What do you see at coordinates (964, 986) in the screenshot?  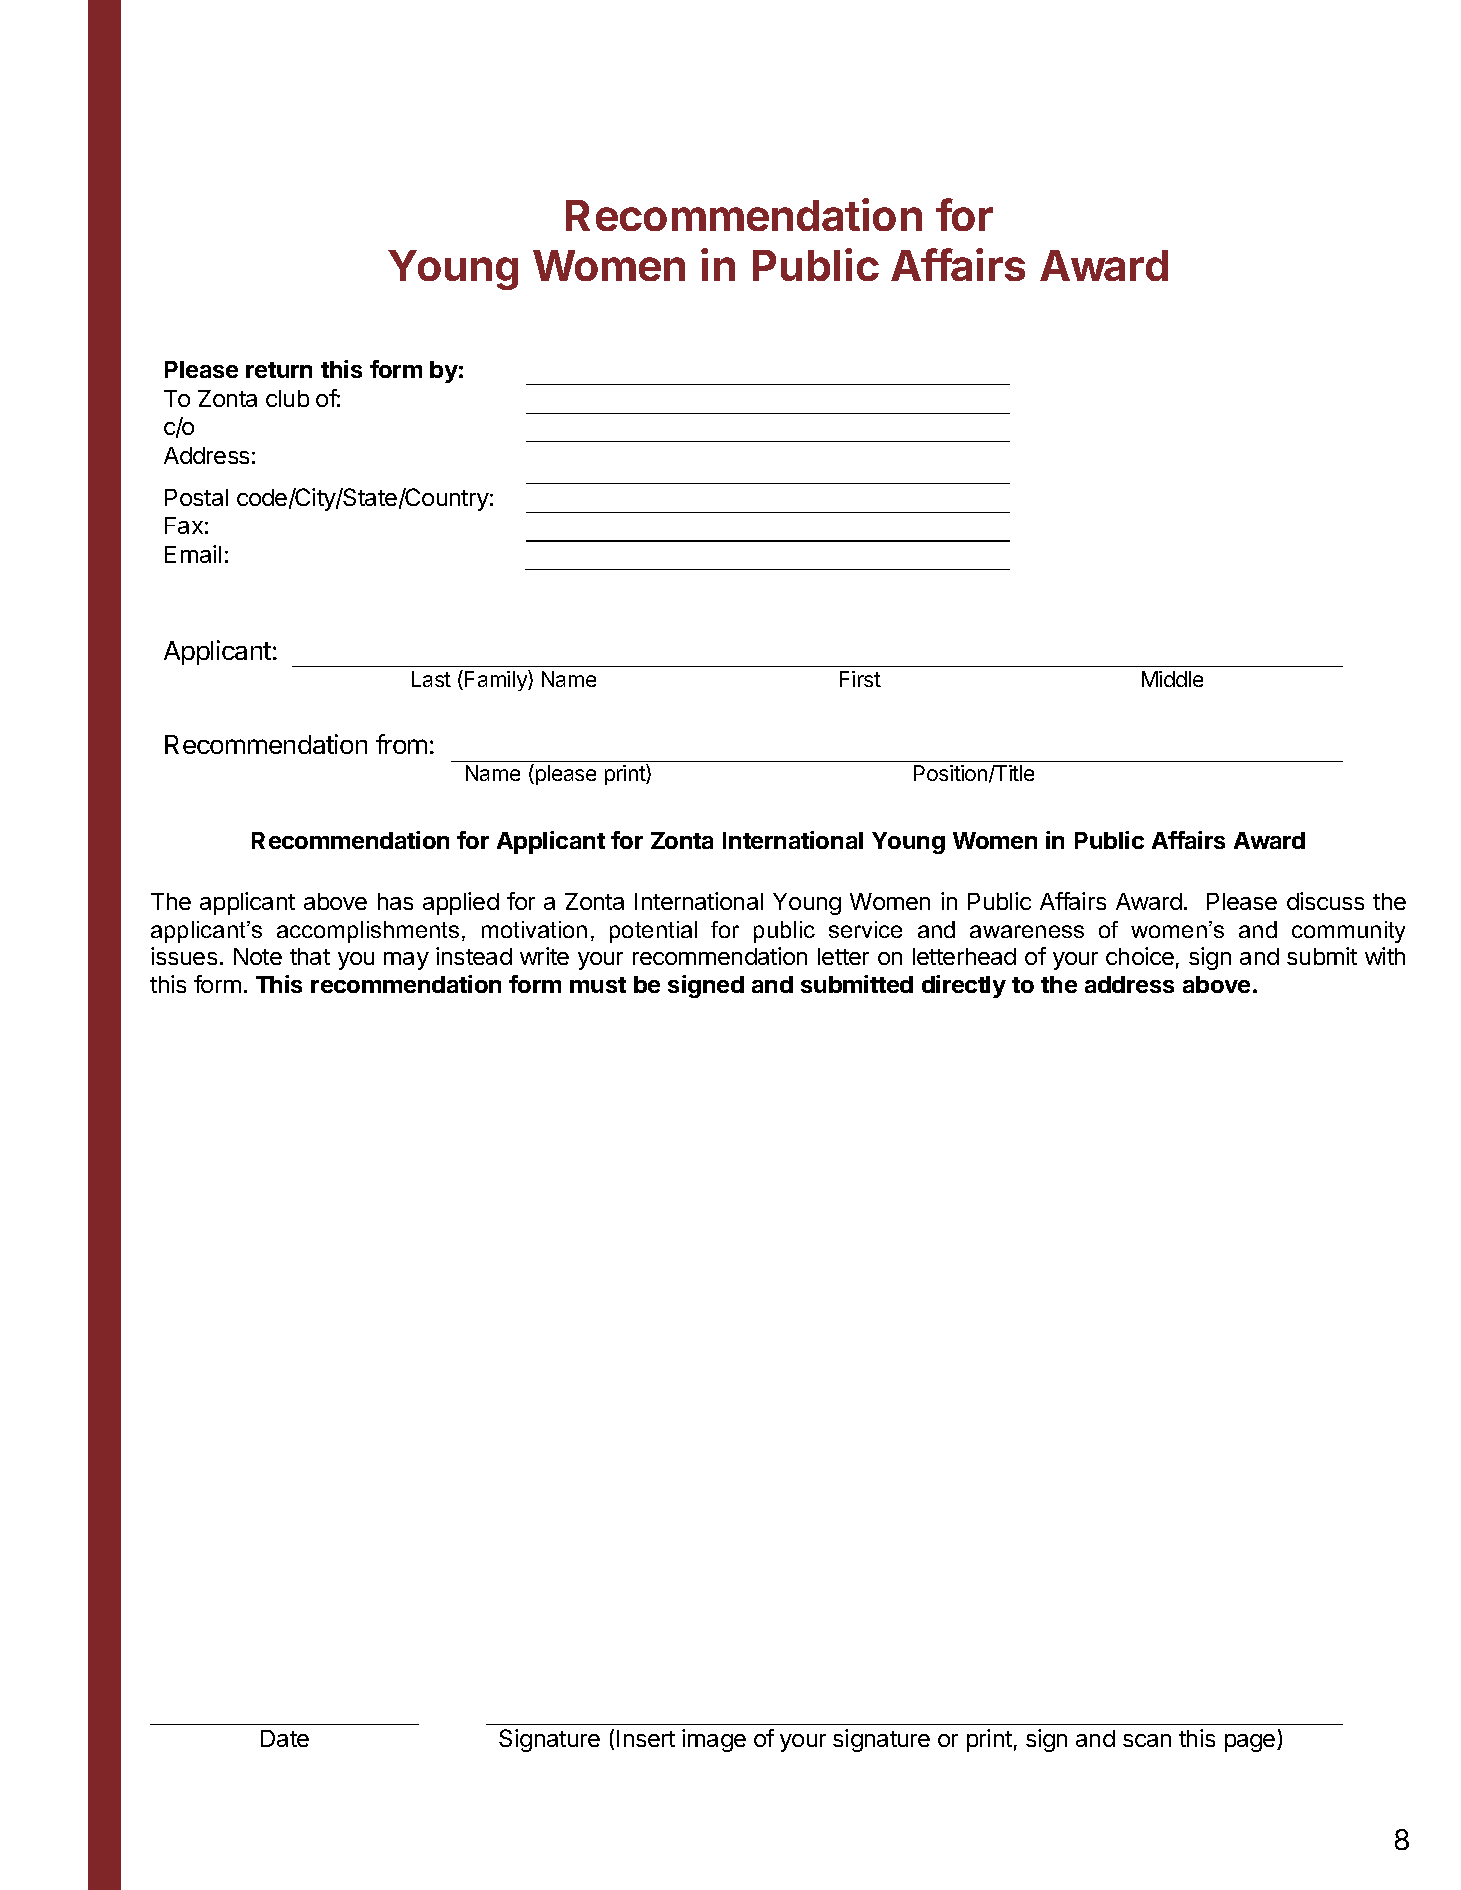 I see `directly` at bounding box center [964, 986].
